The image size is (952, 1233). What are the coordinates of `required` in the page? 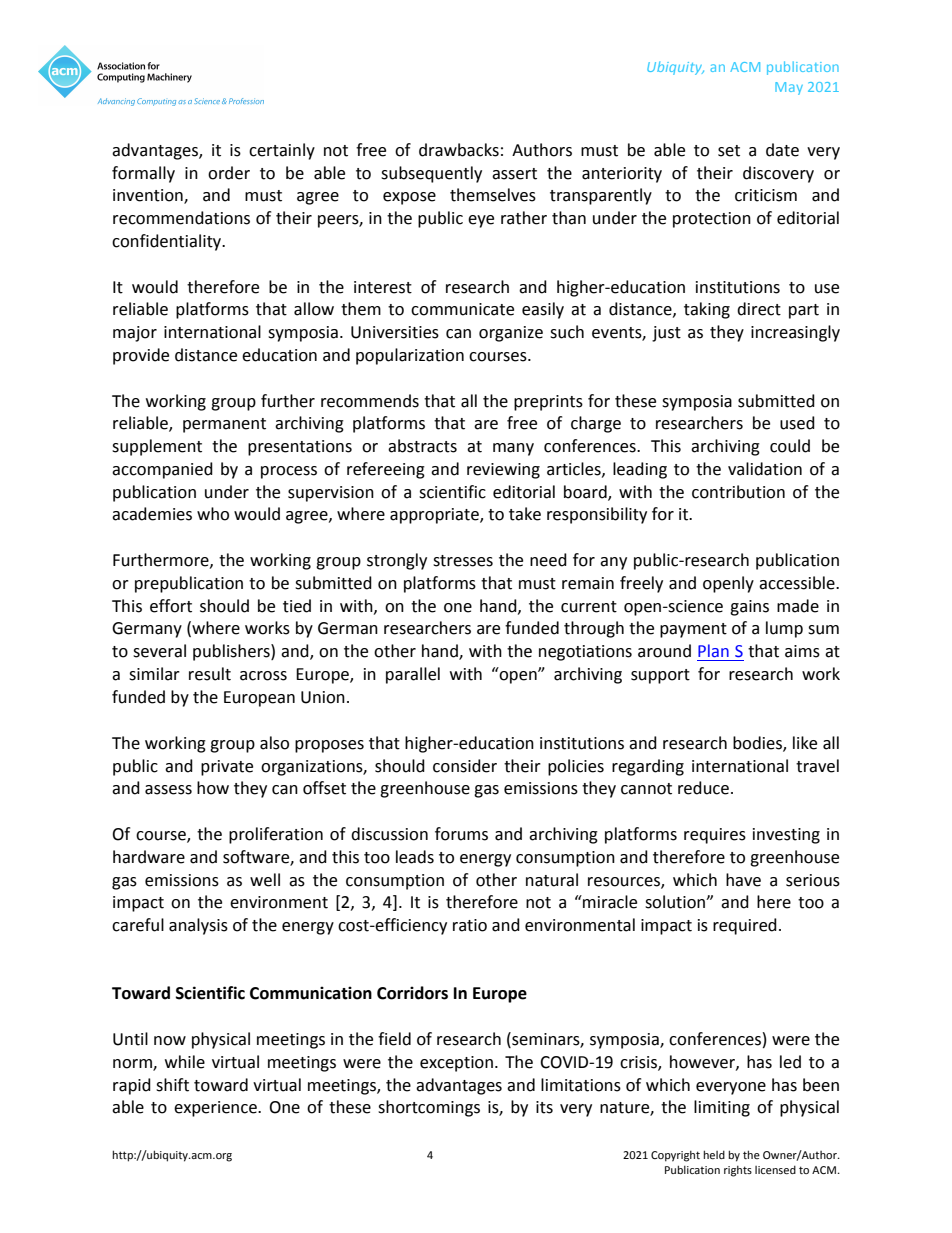 It's located at (745, 926).
